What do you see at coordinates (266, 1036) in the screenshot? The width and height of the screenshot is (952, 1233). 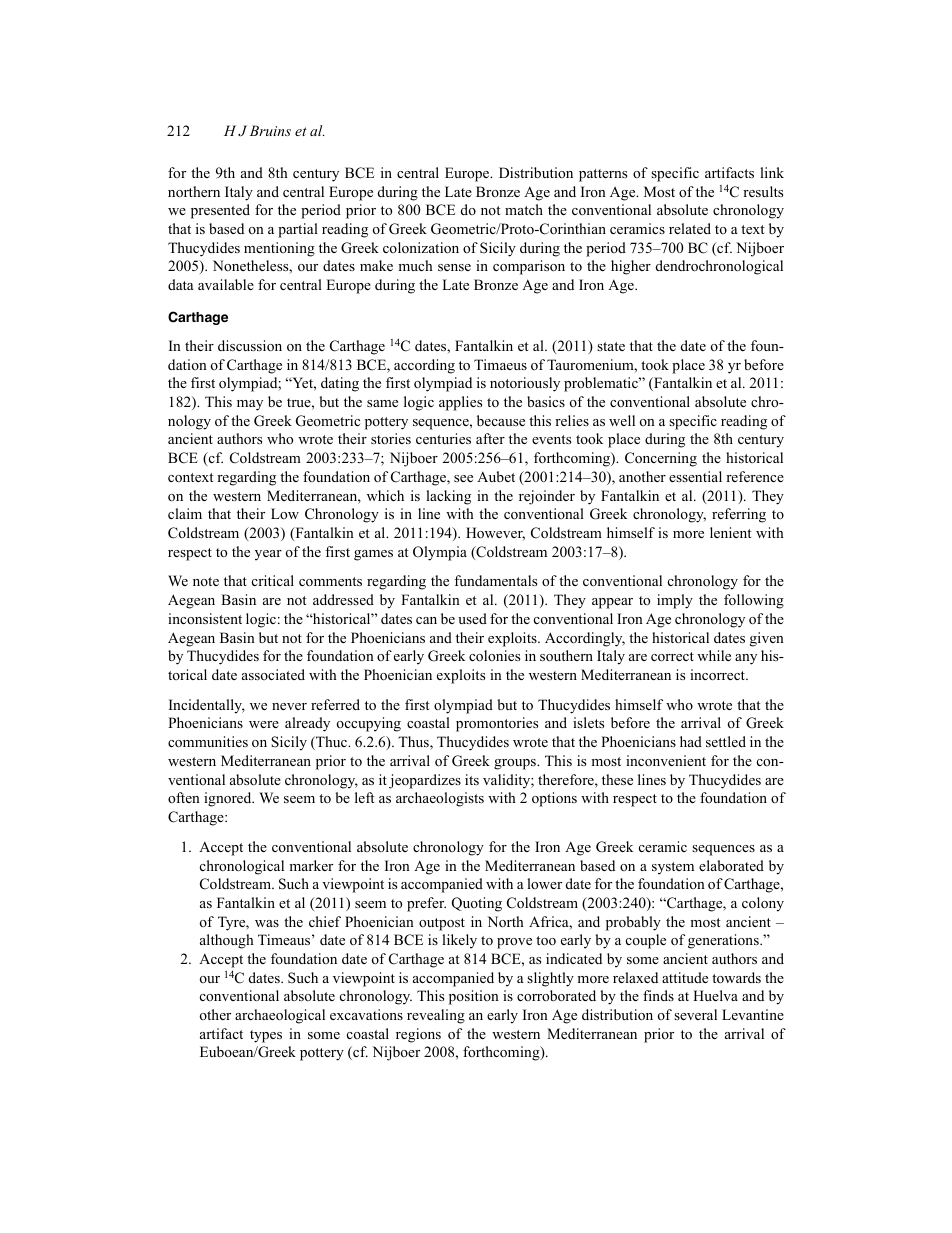 I see `types` at bounding box center [266, 1036].
